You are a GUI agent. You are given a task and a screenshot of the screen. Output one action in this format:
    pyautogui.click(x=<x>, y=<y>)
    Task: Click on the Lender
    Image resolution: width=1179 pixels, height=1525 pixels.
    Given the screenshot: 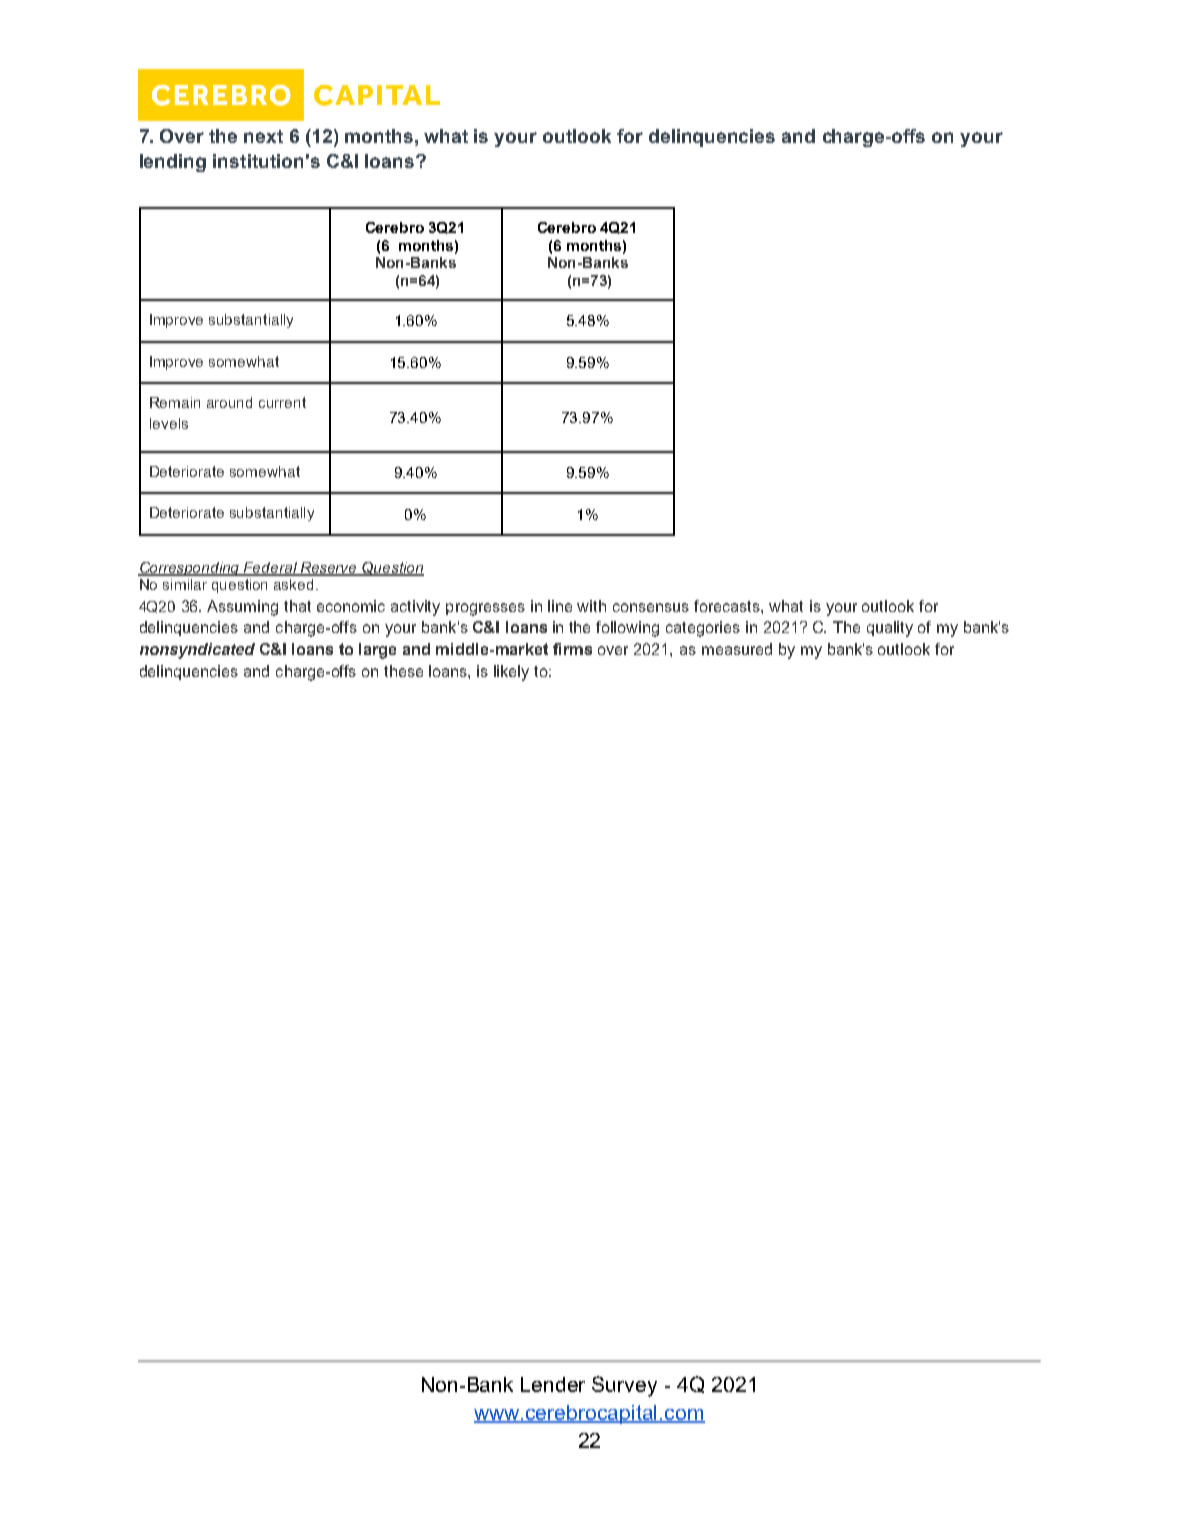 What is the action you would take?
    pyautogui.click(x=553, y=1384)
